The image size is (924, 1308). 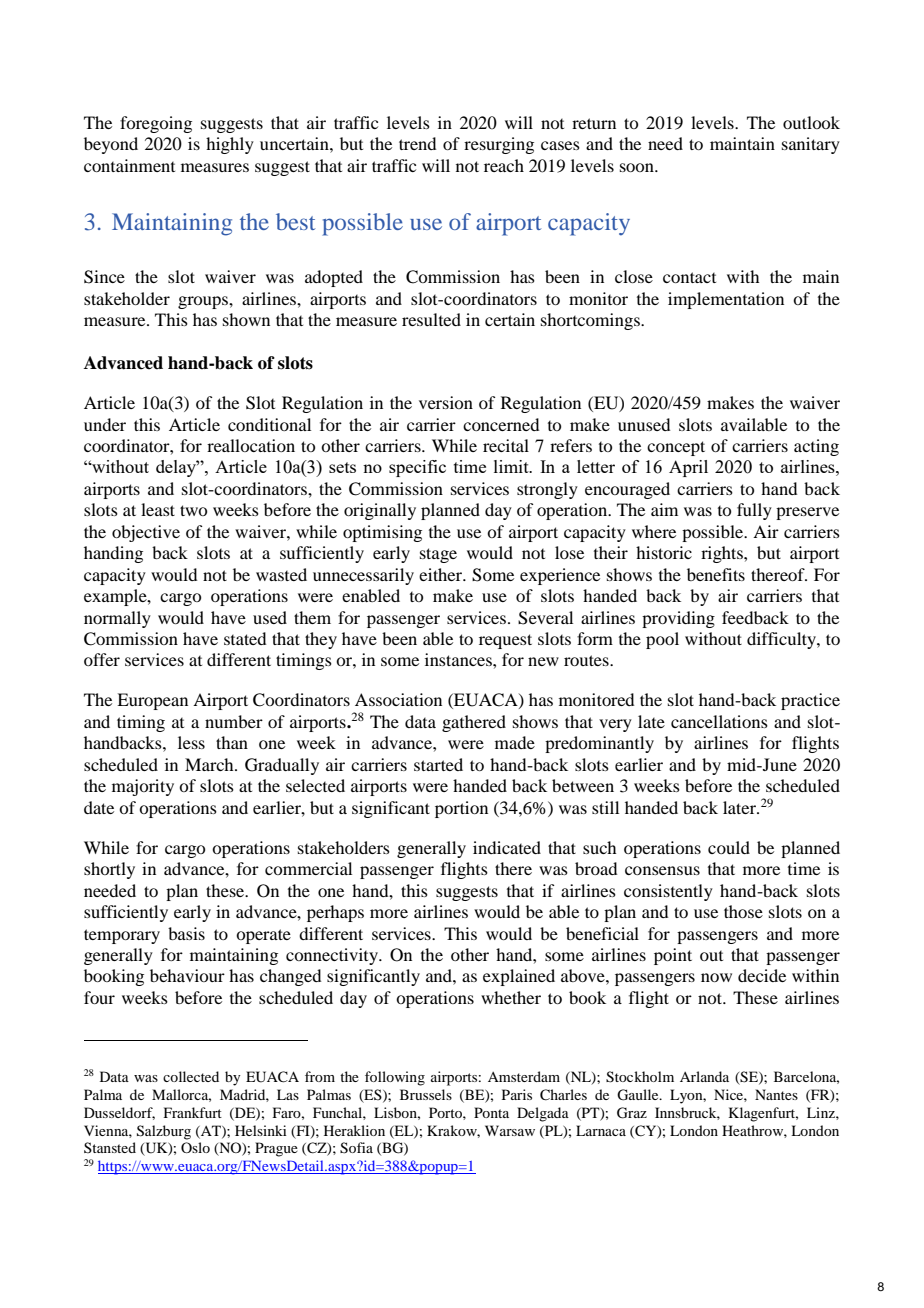 I want to click on indicated, so click(x=507, y=847).
